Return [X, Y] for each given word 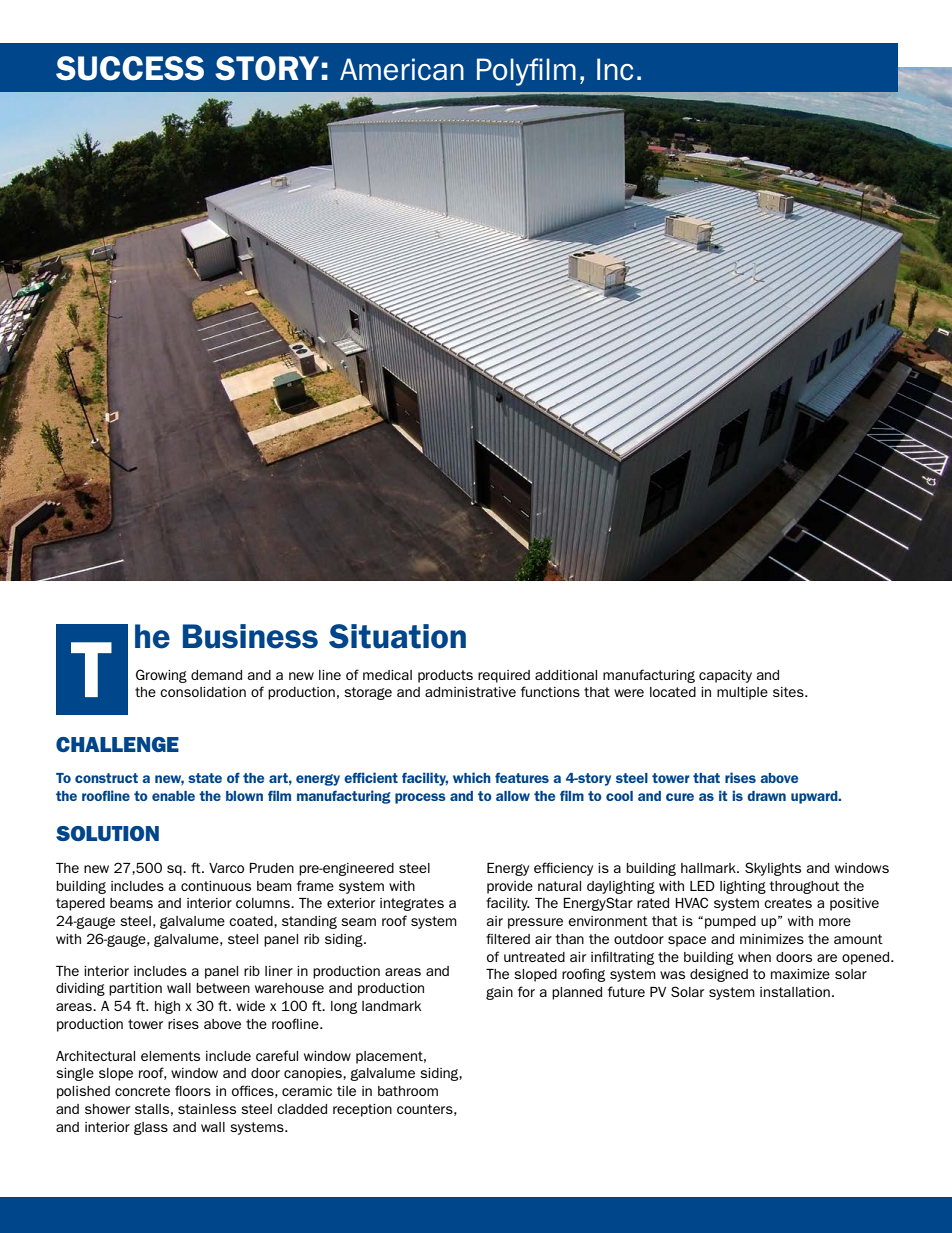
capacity [725, 676]
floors [193, 1090]
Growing [161, 676]
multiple [742, 693]
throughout [804, 887]
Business [250, 636]
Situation [397, 636]
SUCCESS [130, 68]
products [445, 676]
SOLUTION [107, 833]
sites [789, 692]
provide [510, 887]
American [402, 69]
